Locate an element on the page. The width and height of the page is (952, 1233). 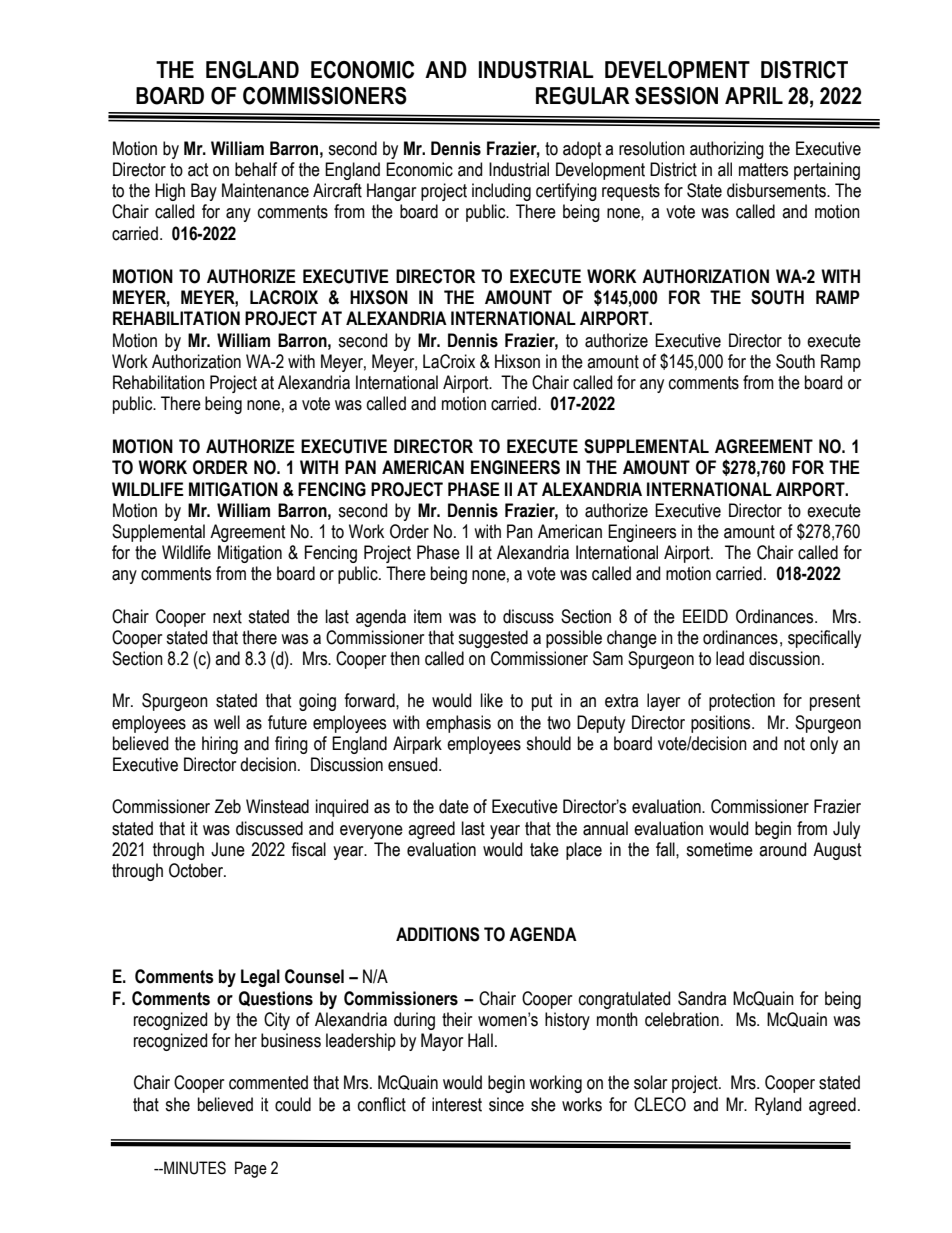
Page is located at coordinates (251, 1169).
